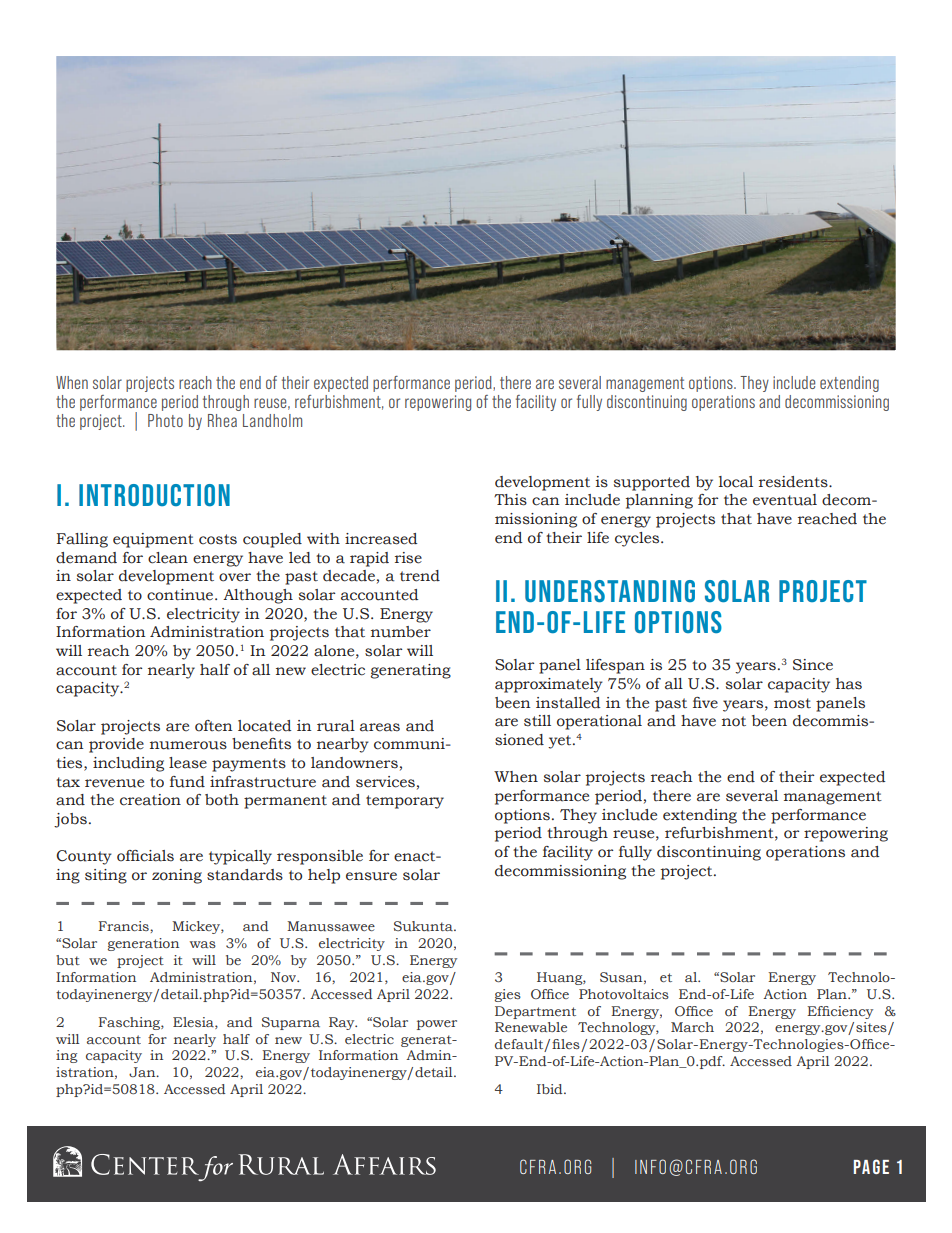 This document has height=1233, width=952. Describe the element at coordinates (343, 1023) in the document. I see `Ray` at that location.
